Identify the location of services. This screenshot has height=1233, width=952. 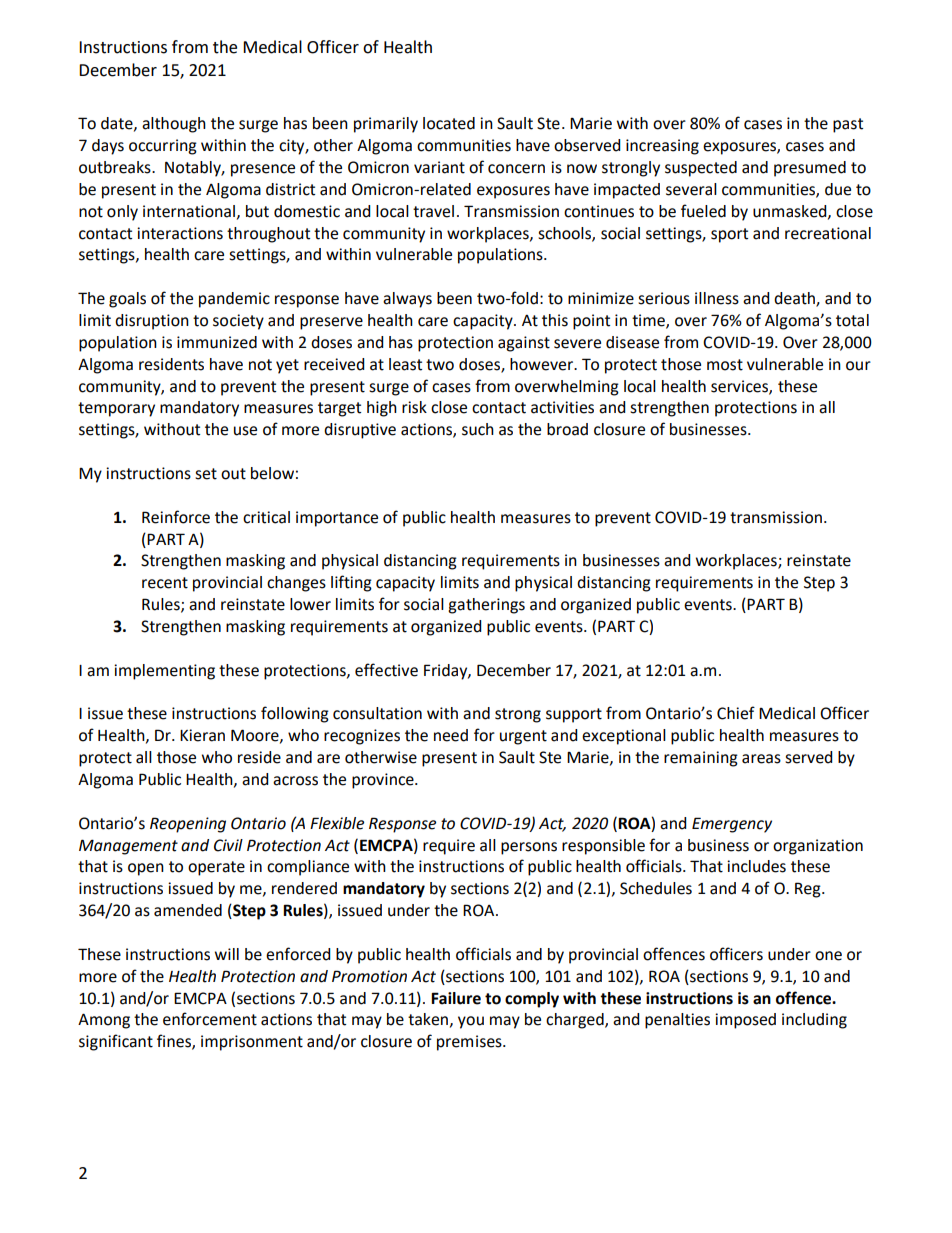
(740, 387).
